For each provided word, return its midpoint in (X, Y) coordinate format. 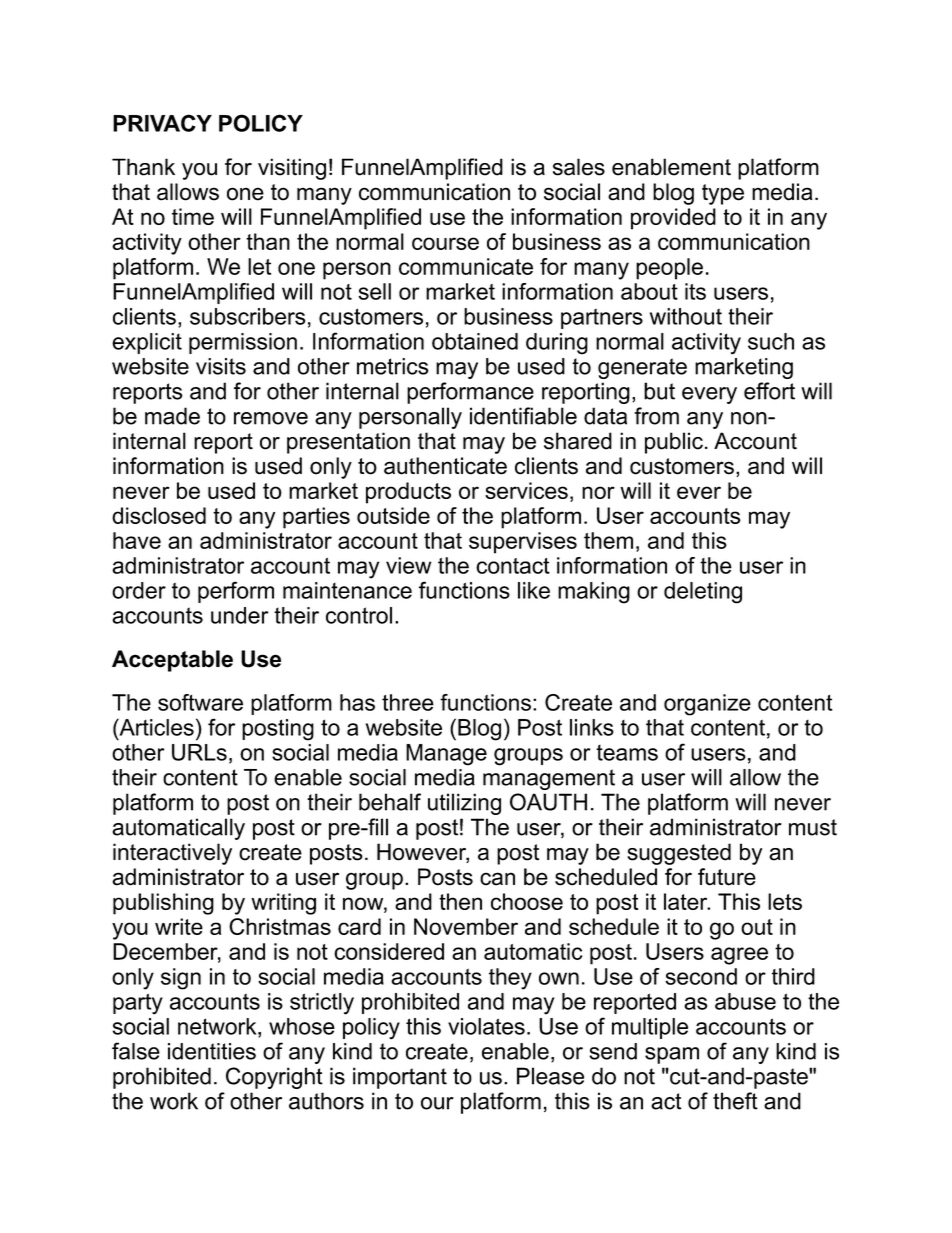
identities (212, 1051)
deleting (703, 593)
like (534, 590)
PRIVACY (162, 123)
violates (486, 1026)
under (239, 615)
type (723, 194)
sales (579, 167)
